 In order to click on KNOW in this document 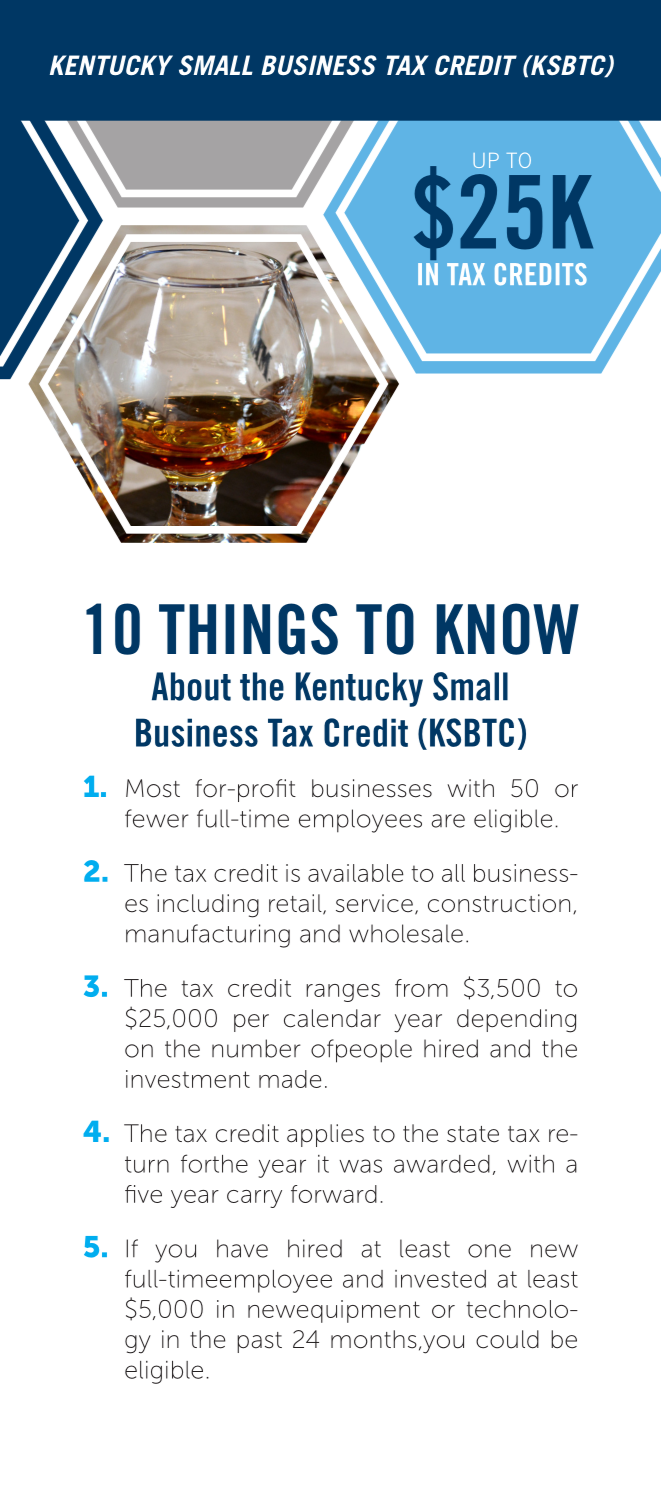, I will do `click(508, 629)`.
